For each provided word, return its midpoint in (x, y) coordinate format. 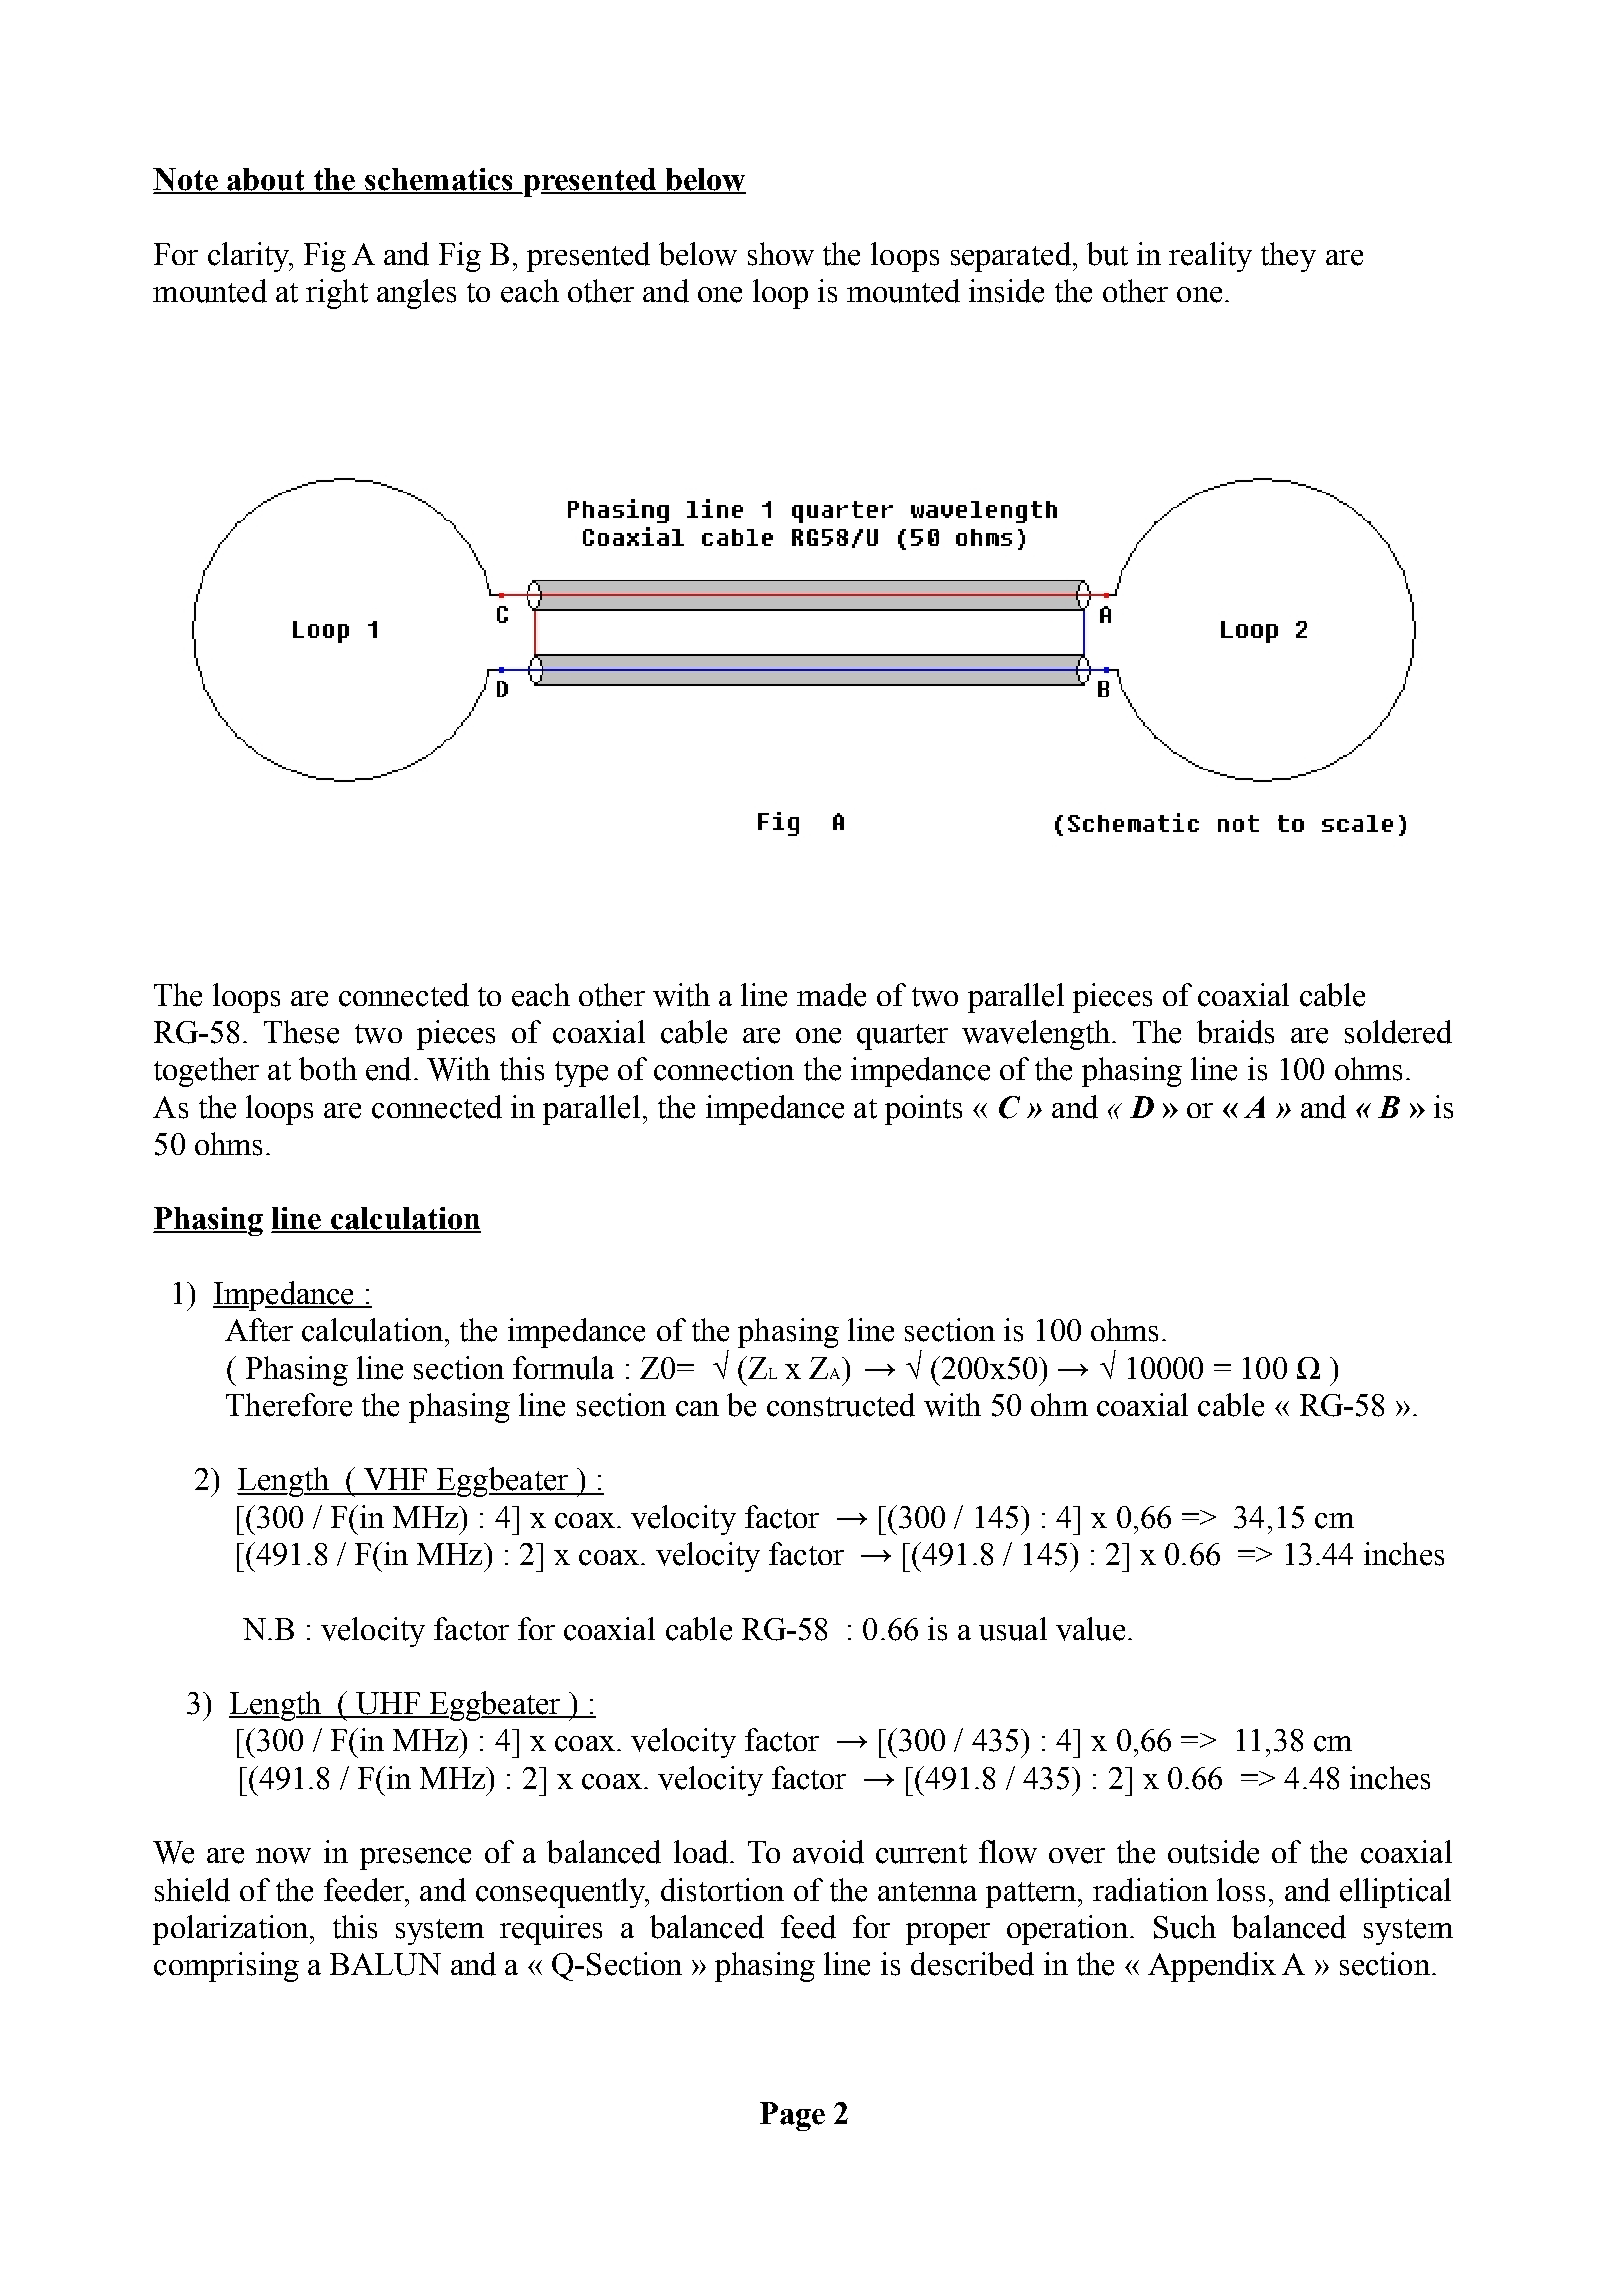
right (337, 294)
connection (724, 1069)
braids (1235, 1032)
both (328, 1069)
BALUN (385, 1964)
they (1288, 257)
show (781, 254)
